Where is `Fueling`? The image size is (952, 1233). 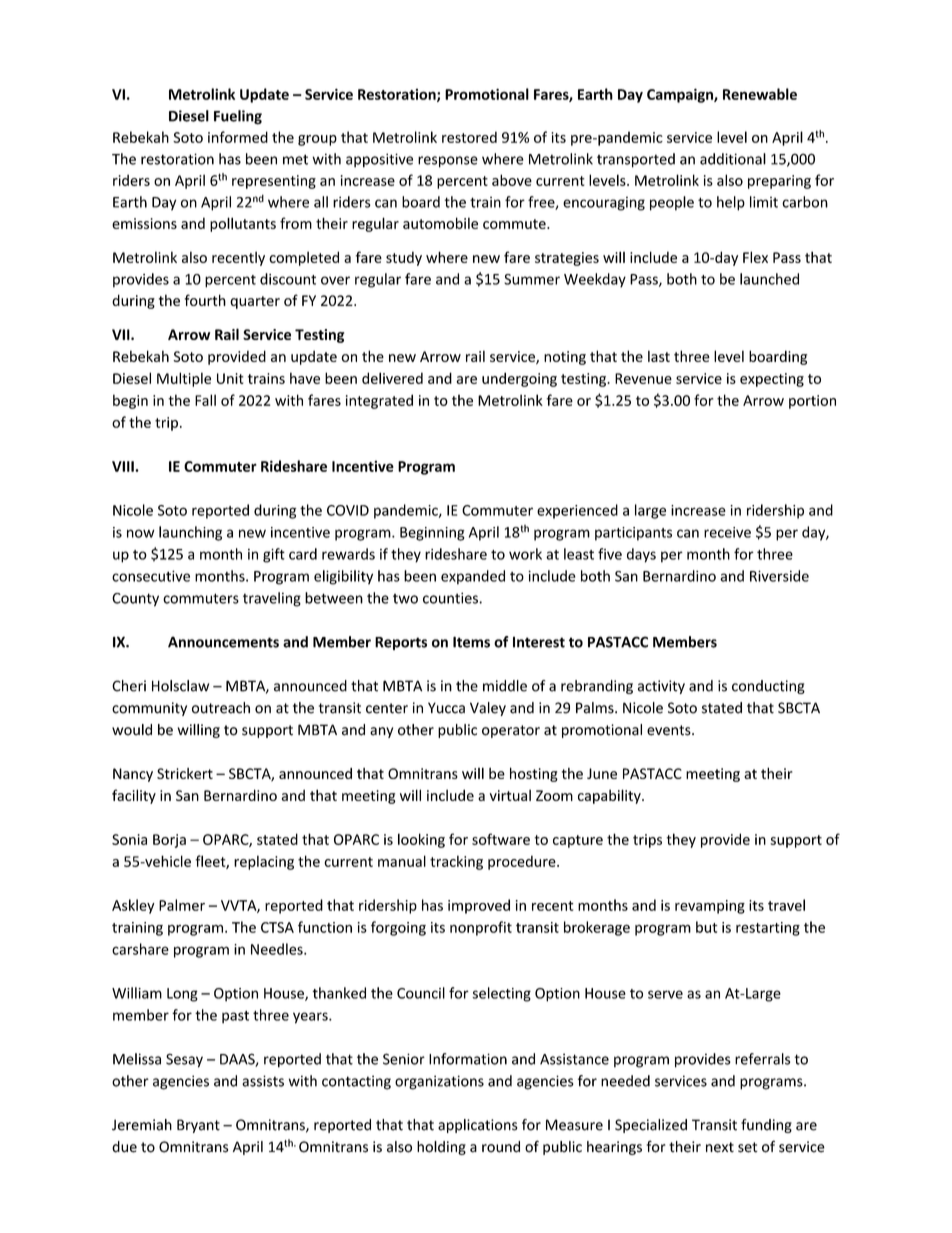
Fueling is located at coordinates (238, 117).
